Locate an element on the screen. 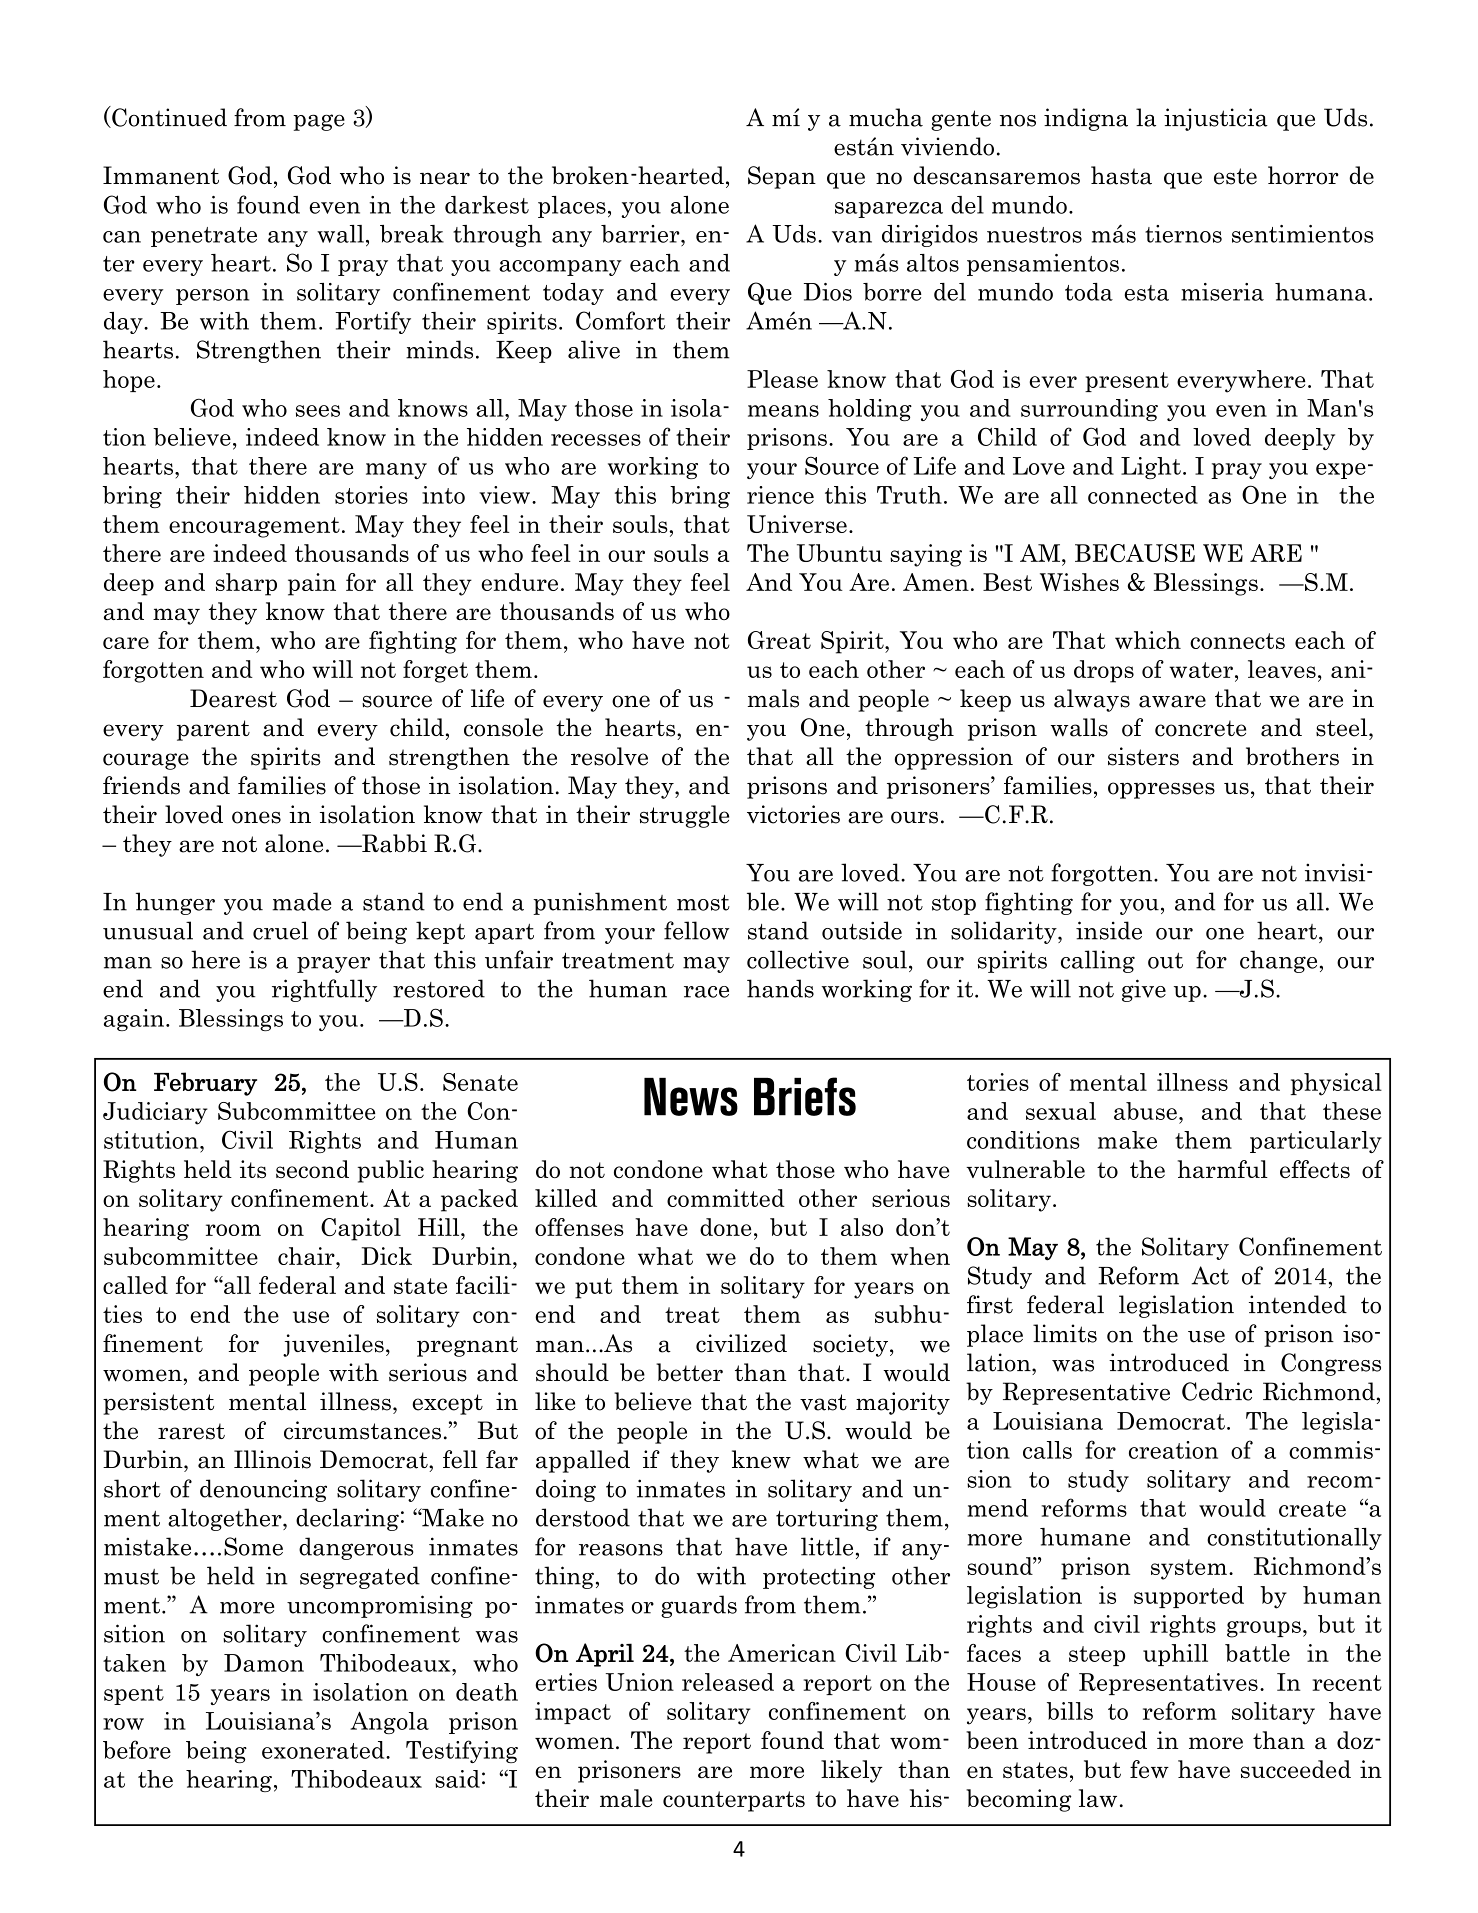 The image size is (1478, 1913). committed is located at coordinates (726, 1198).
